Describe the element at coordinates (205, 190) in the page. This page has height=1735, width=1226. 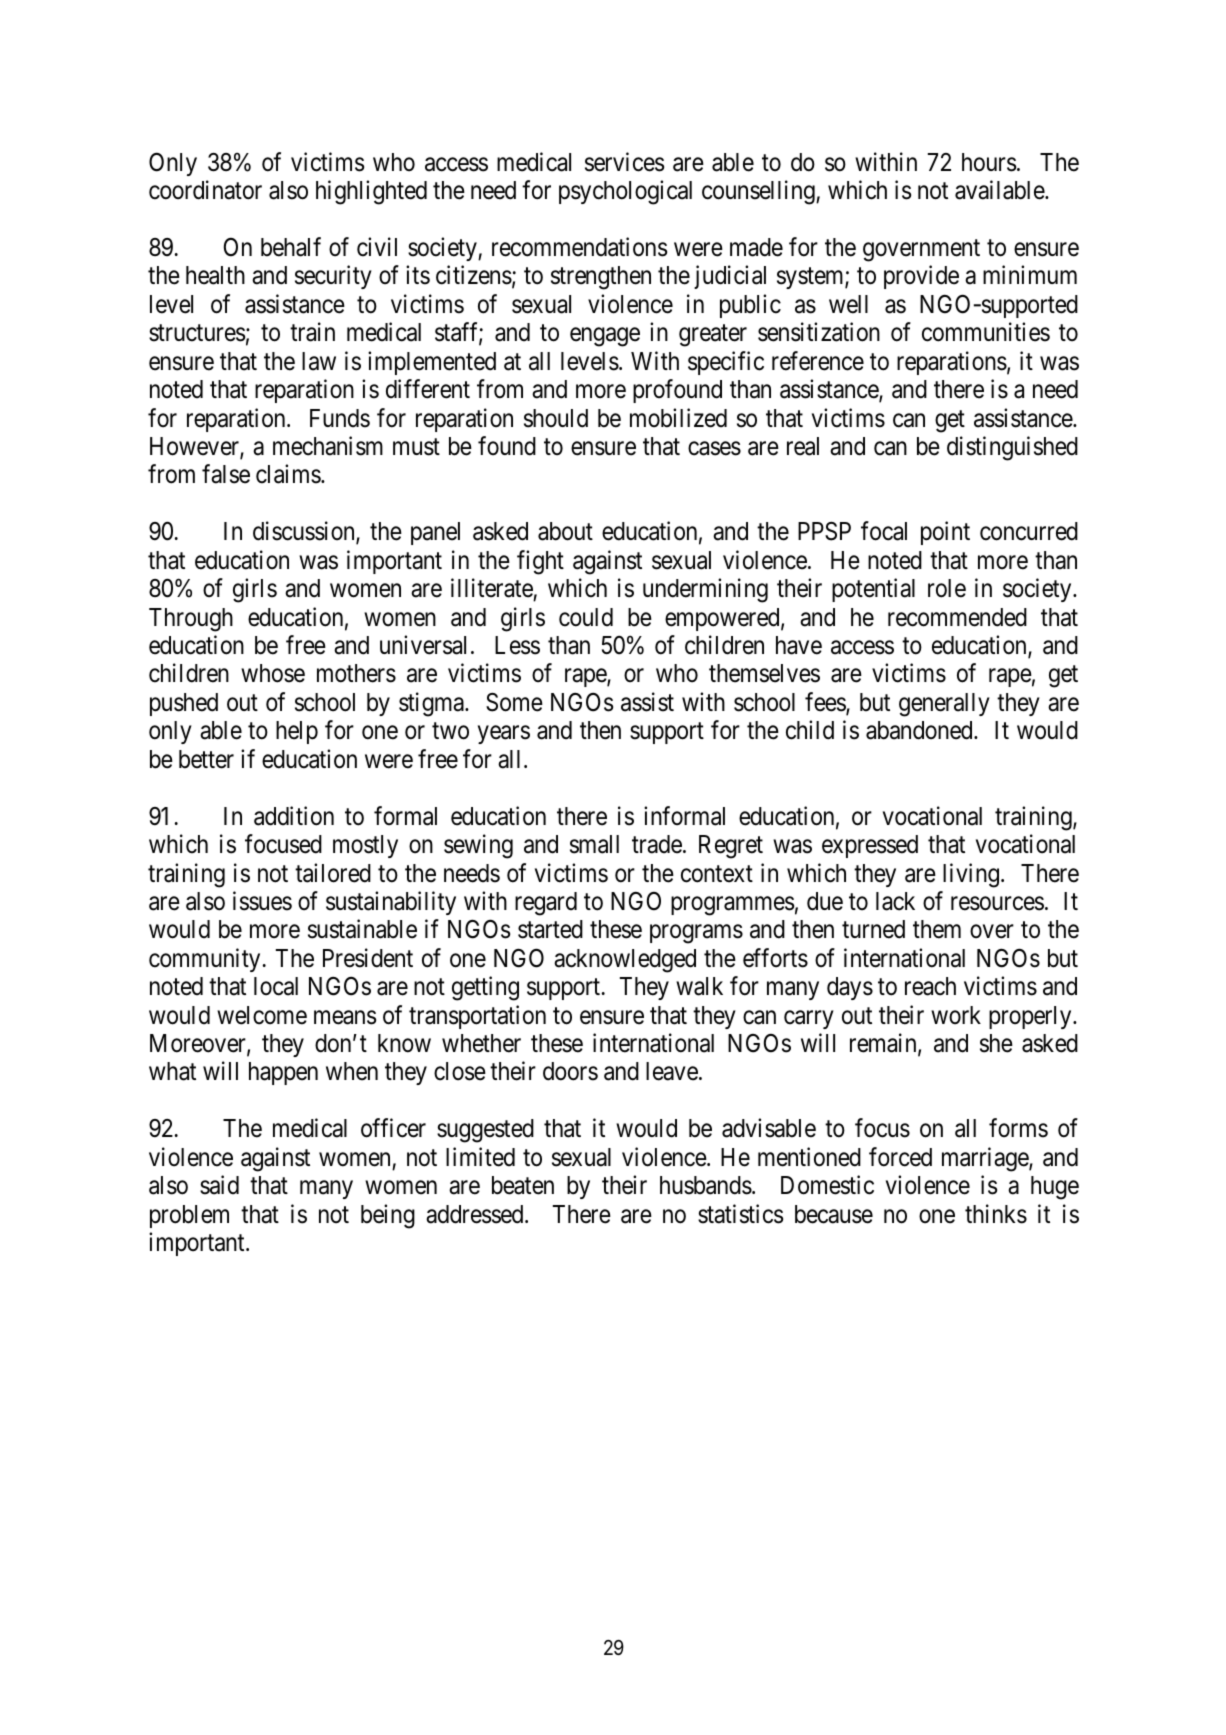
I see `coordinator` at that location.
